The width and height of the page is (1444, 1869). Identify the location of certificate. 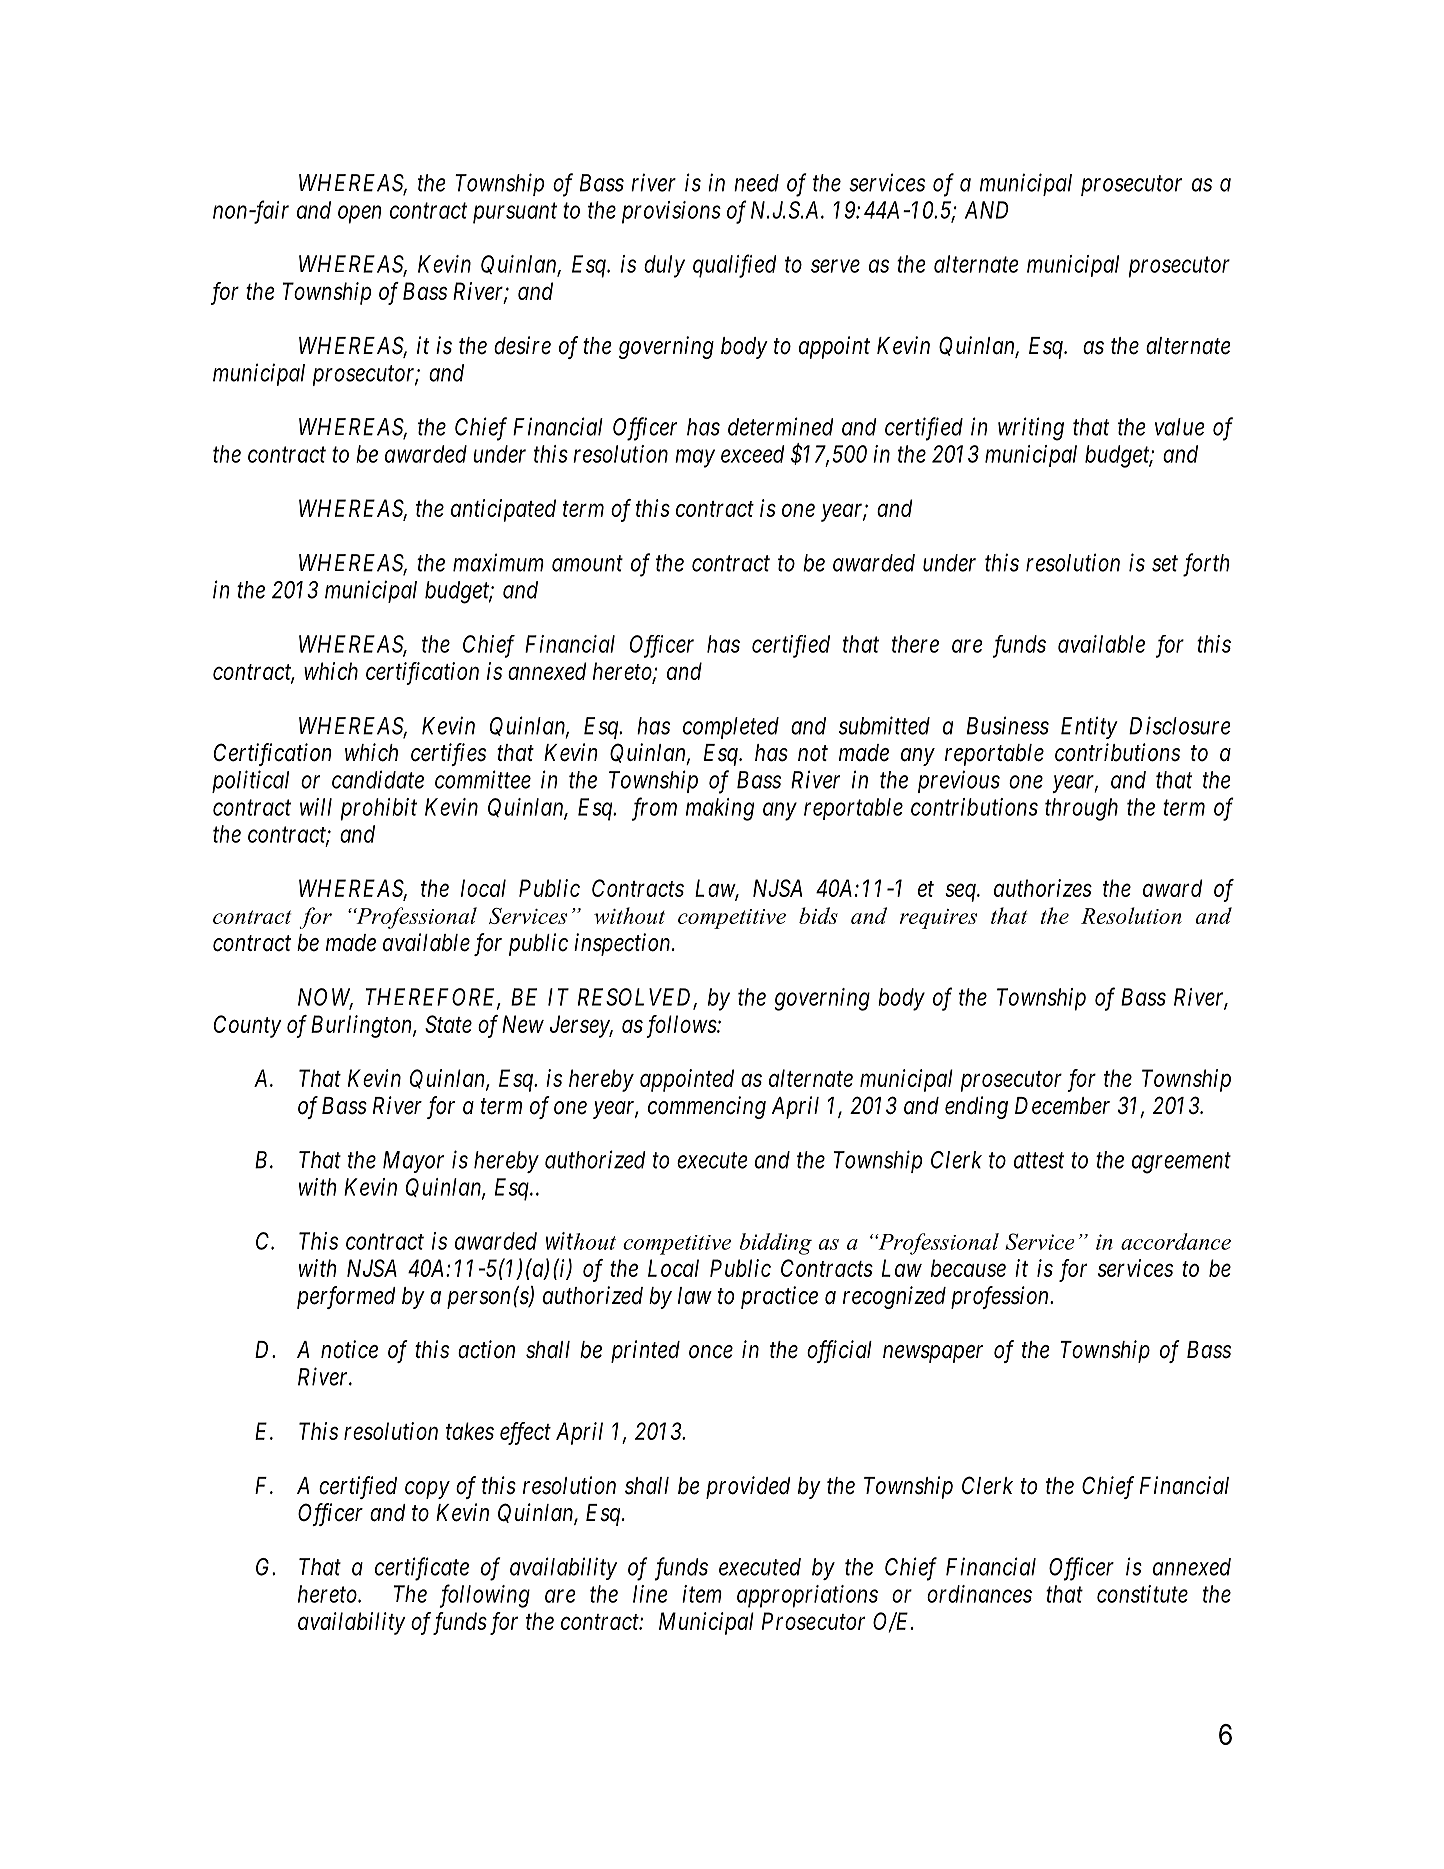
(422, 1569).
